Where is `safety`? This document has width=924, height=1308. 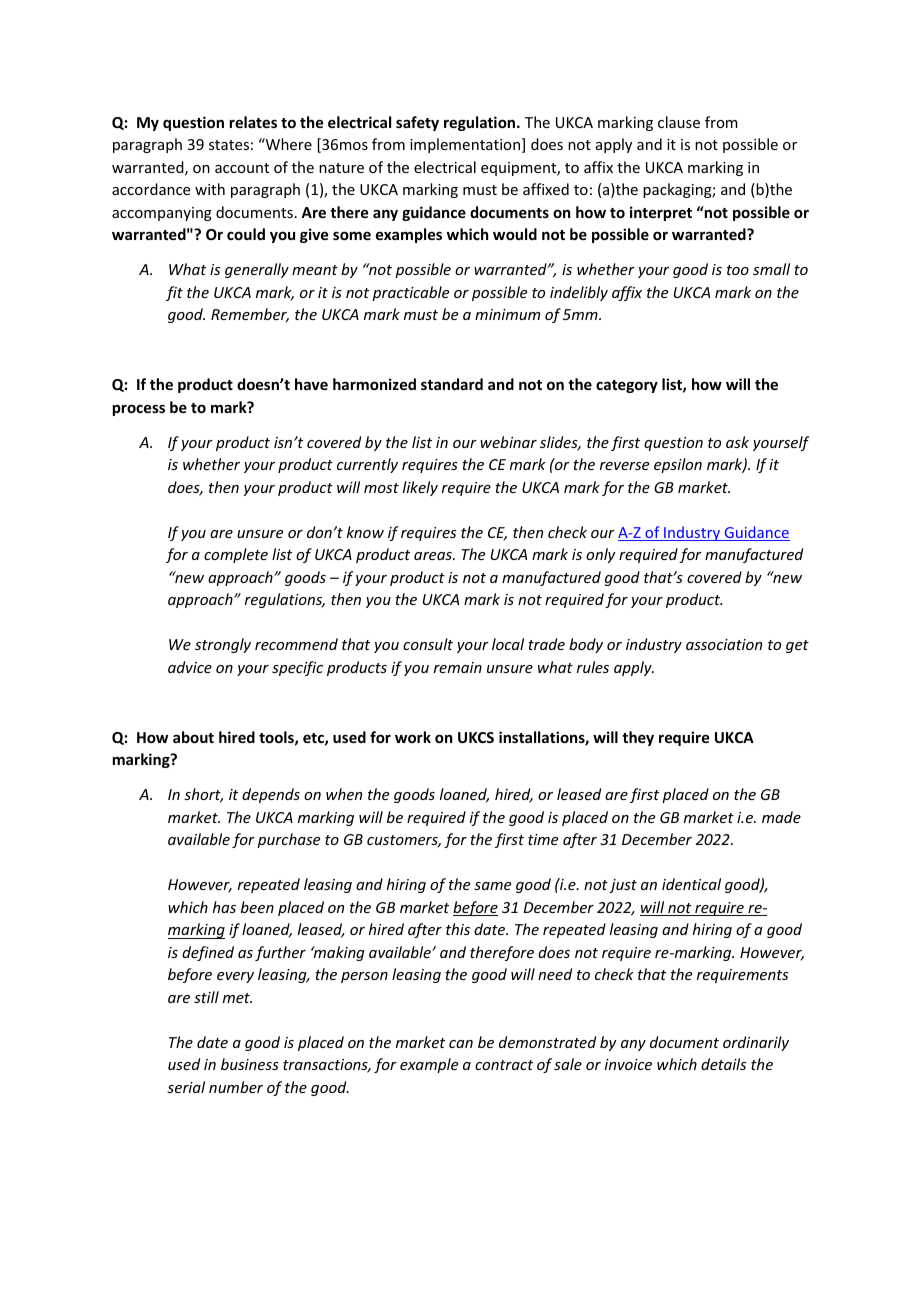
safety is located at coordinates (417, 123).
